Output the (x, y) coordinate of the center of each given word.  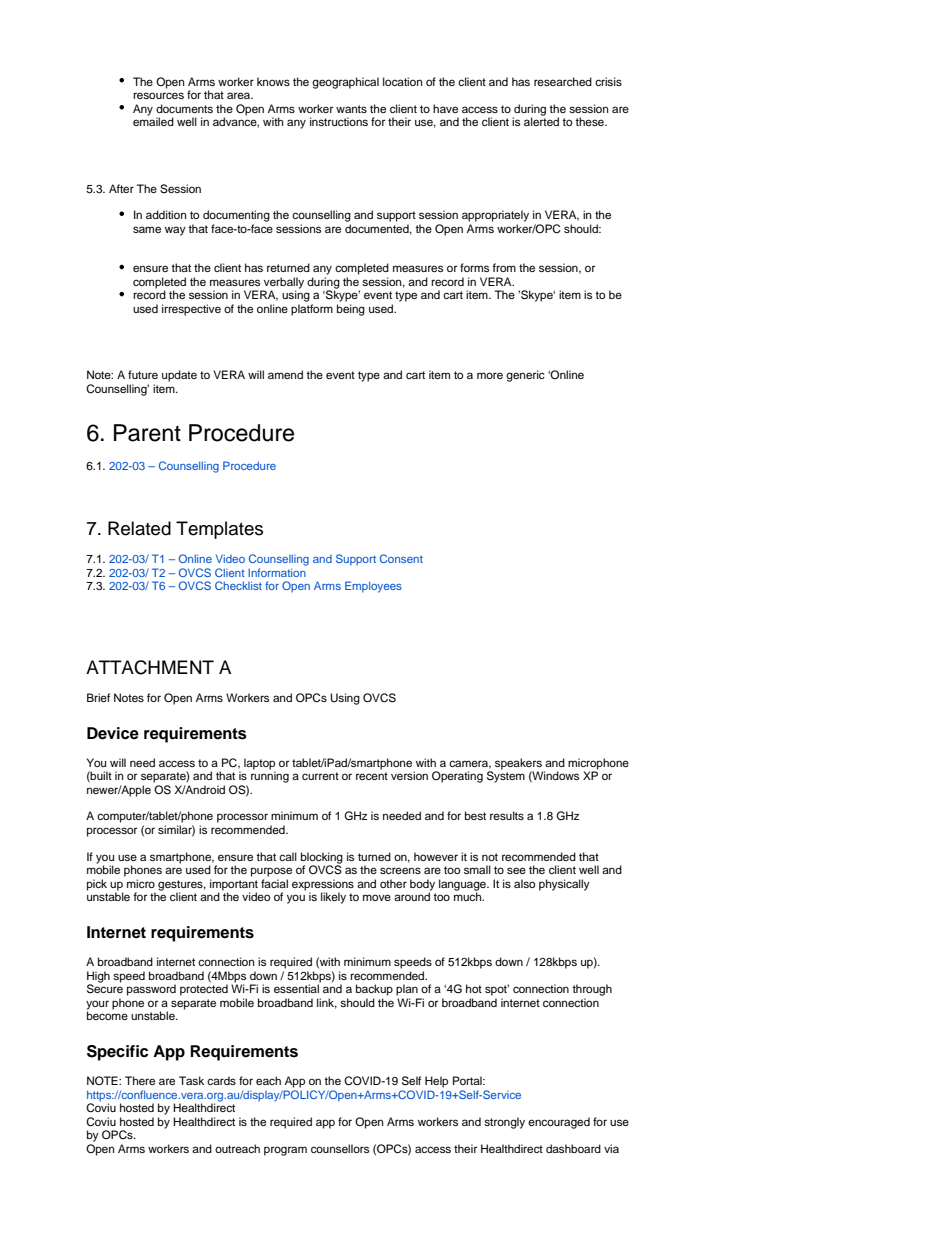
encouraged (559, 1123)
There (140, 1080)
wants (351, 109)
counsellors (340, 1148)
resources (158, 95)
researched (563, 81)
